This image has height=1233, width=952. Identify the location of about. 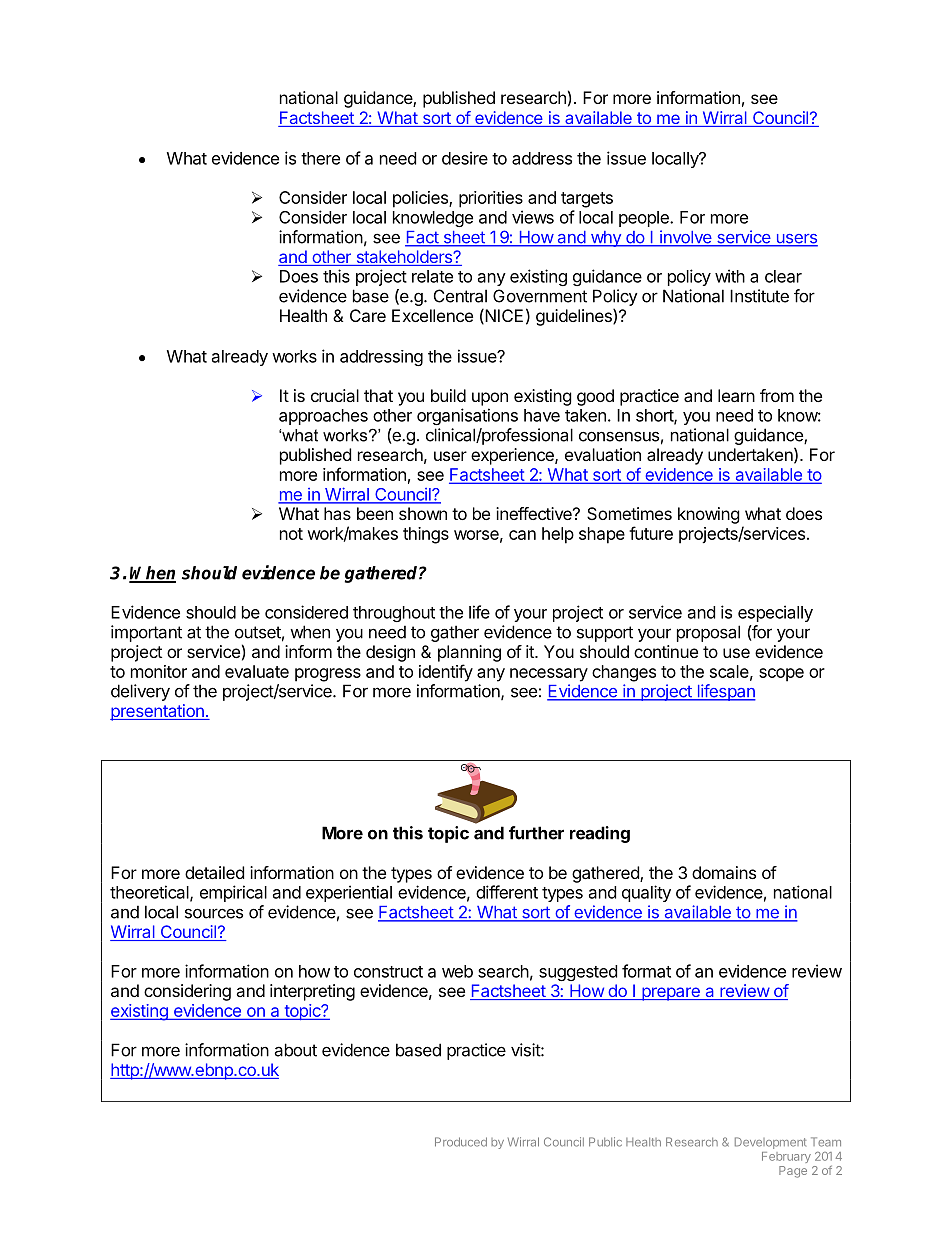
(295, 1050).
